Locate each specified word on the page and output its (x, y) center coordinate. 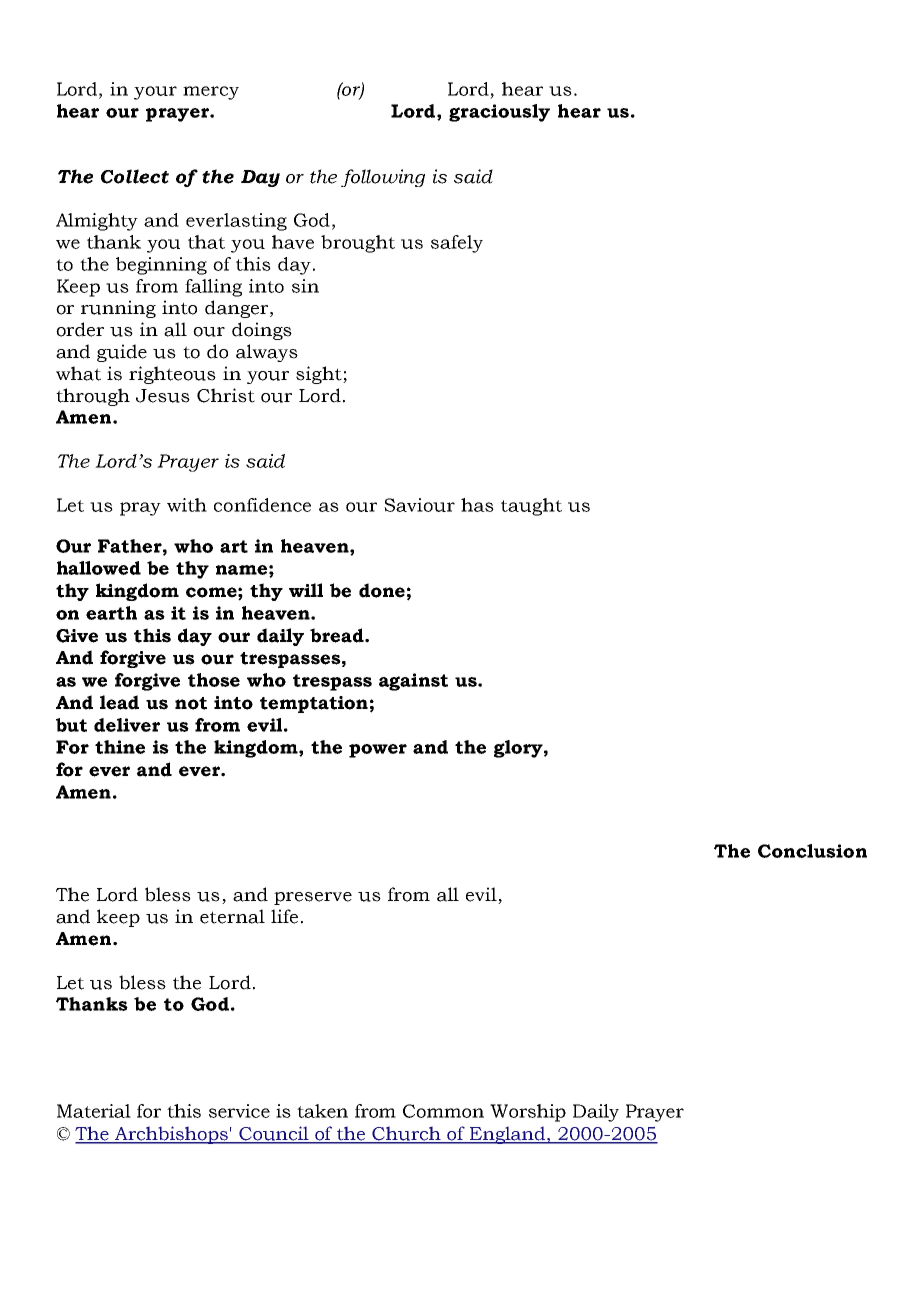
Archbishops (171, 1135)
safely (457, 244)
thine (120, 747)
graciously (499, 113)
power (378, 751)
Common (443, 1111)
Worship (528, 1113)
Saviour (419, 505)
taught (531, 507)
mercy (211, 93)
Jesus (163, 396)
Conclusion (812, 851)
